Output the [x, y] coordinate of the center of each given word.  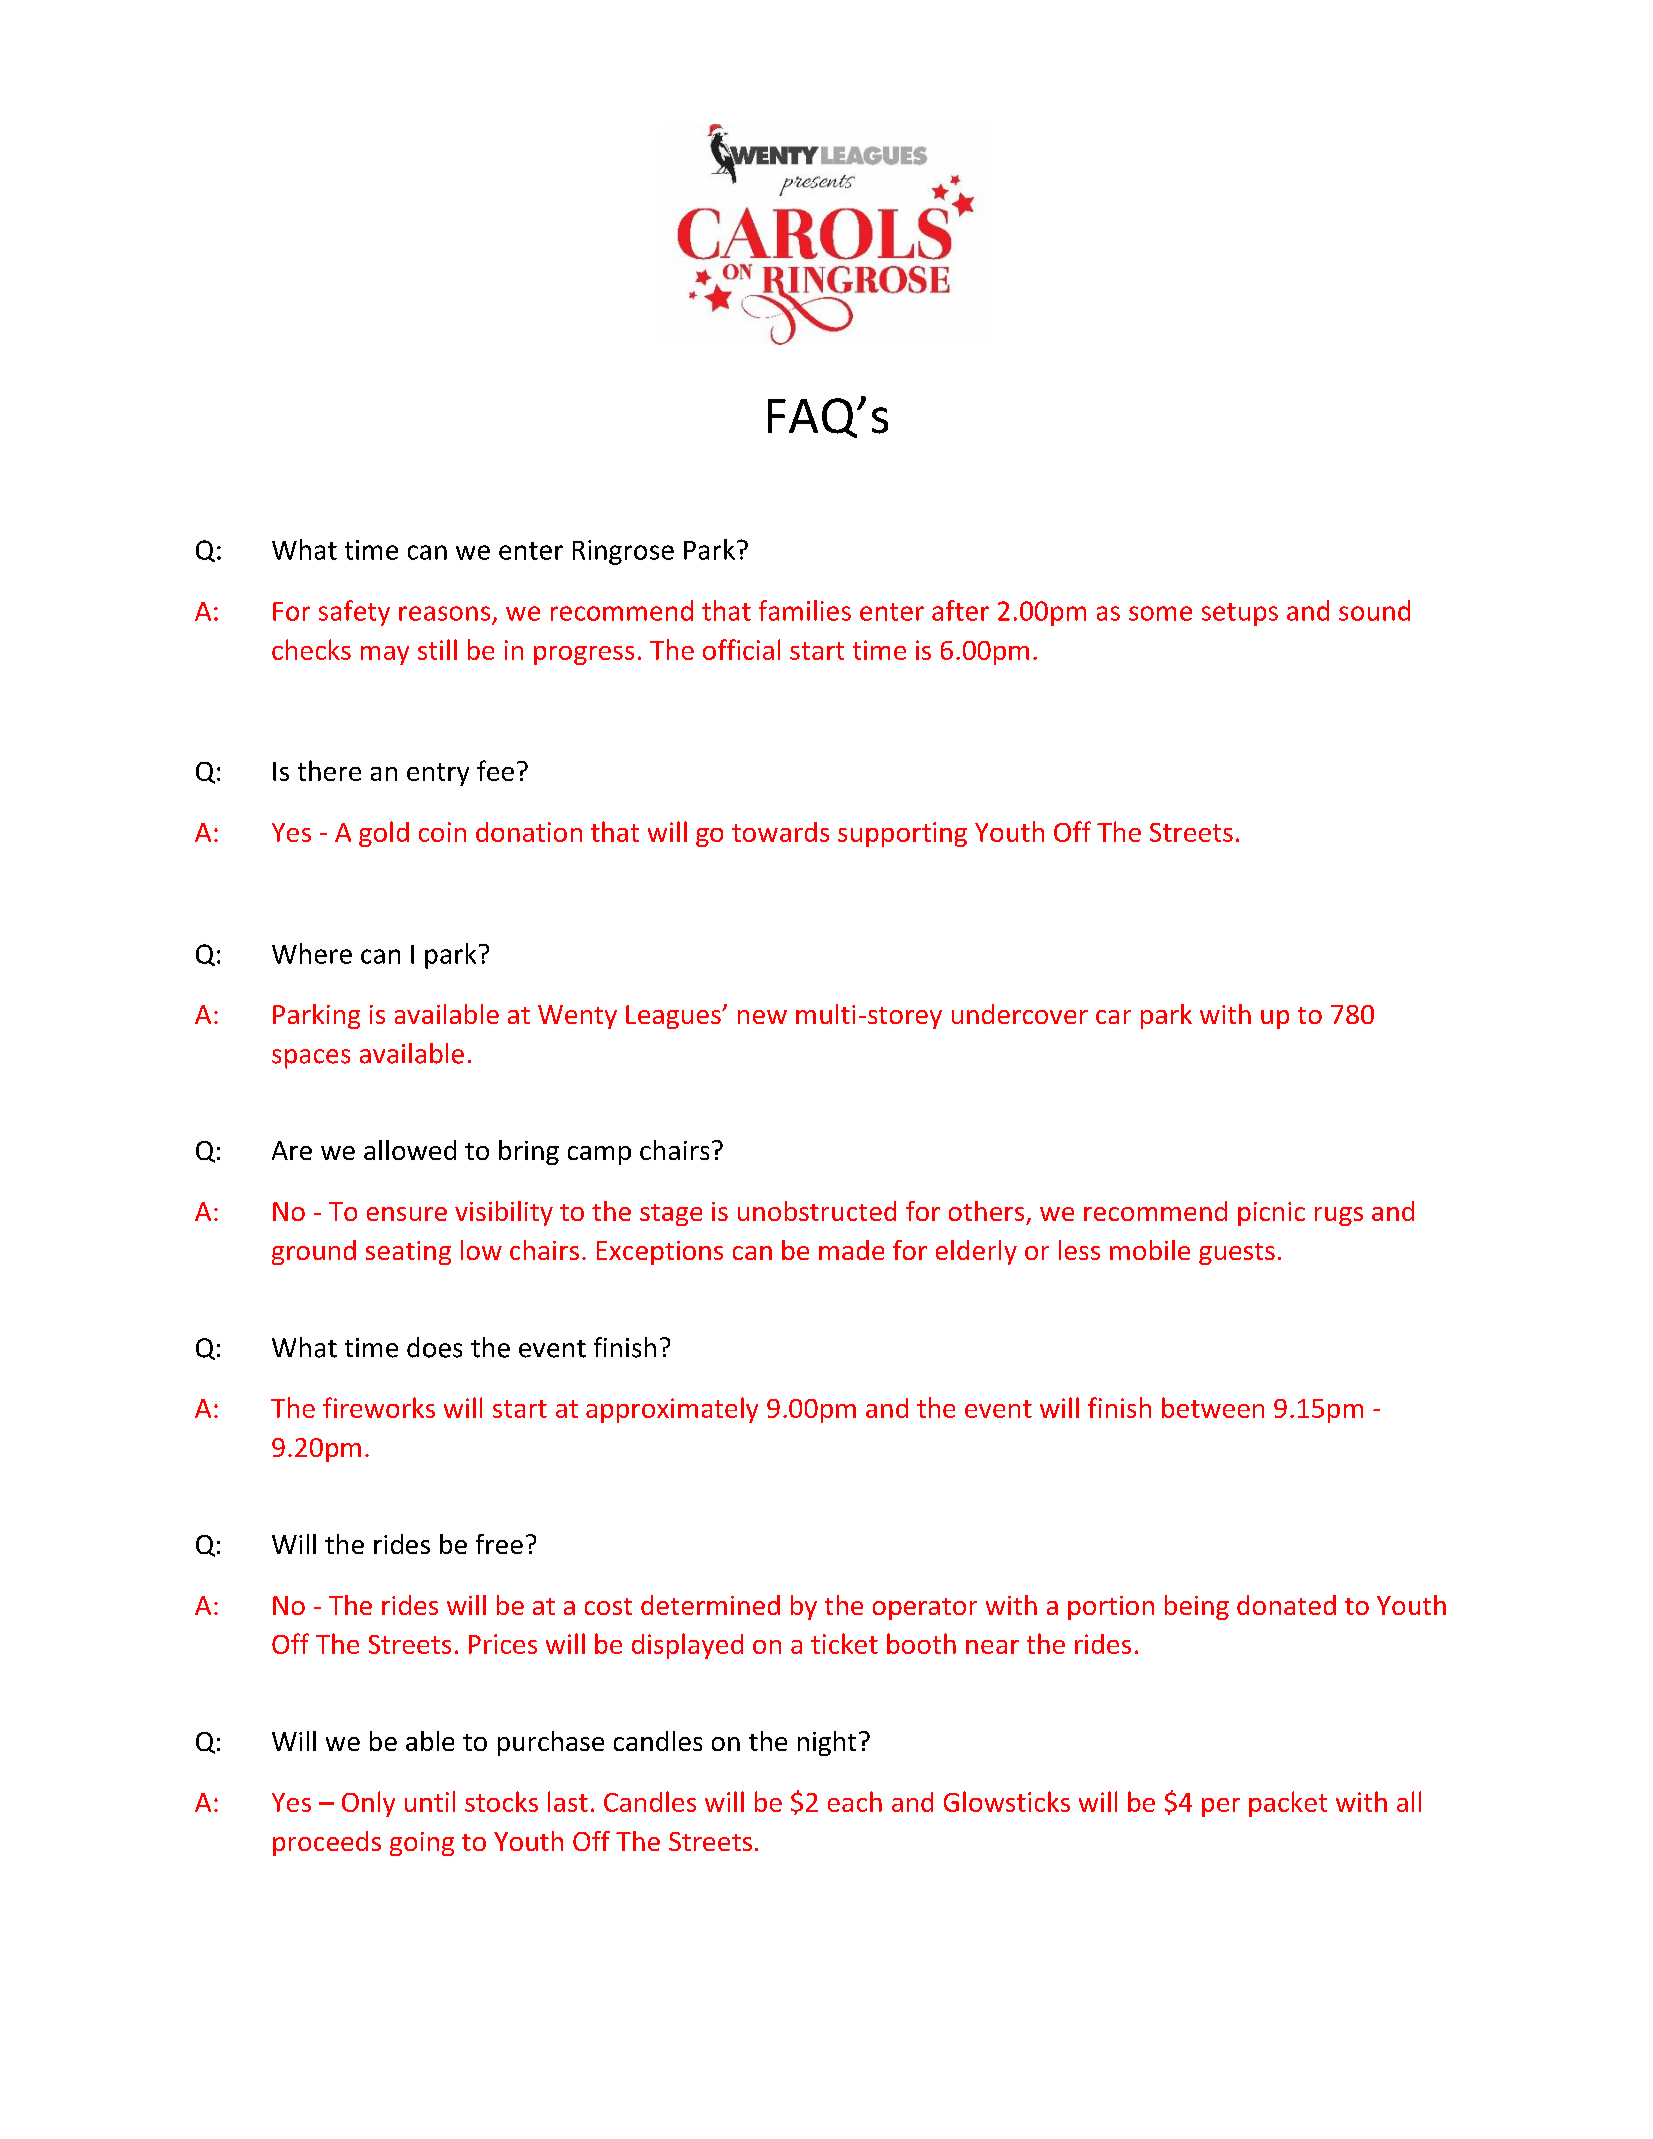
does [434, 1347]
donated [1286, 1605]
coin [442, 832]
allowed [410, 1150]
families [805, 610]
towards [780, 832]
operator [925, 1609]
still [437, 649]
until [430, 1801]
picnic [1271, 1214]
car [1113, 1017]
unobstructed [817, 1211]
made [851, 1250]
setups [1240, 614]
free [499, 1544]
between [1213, 1407]
